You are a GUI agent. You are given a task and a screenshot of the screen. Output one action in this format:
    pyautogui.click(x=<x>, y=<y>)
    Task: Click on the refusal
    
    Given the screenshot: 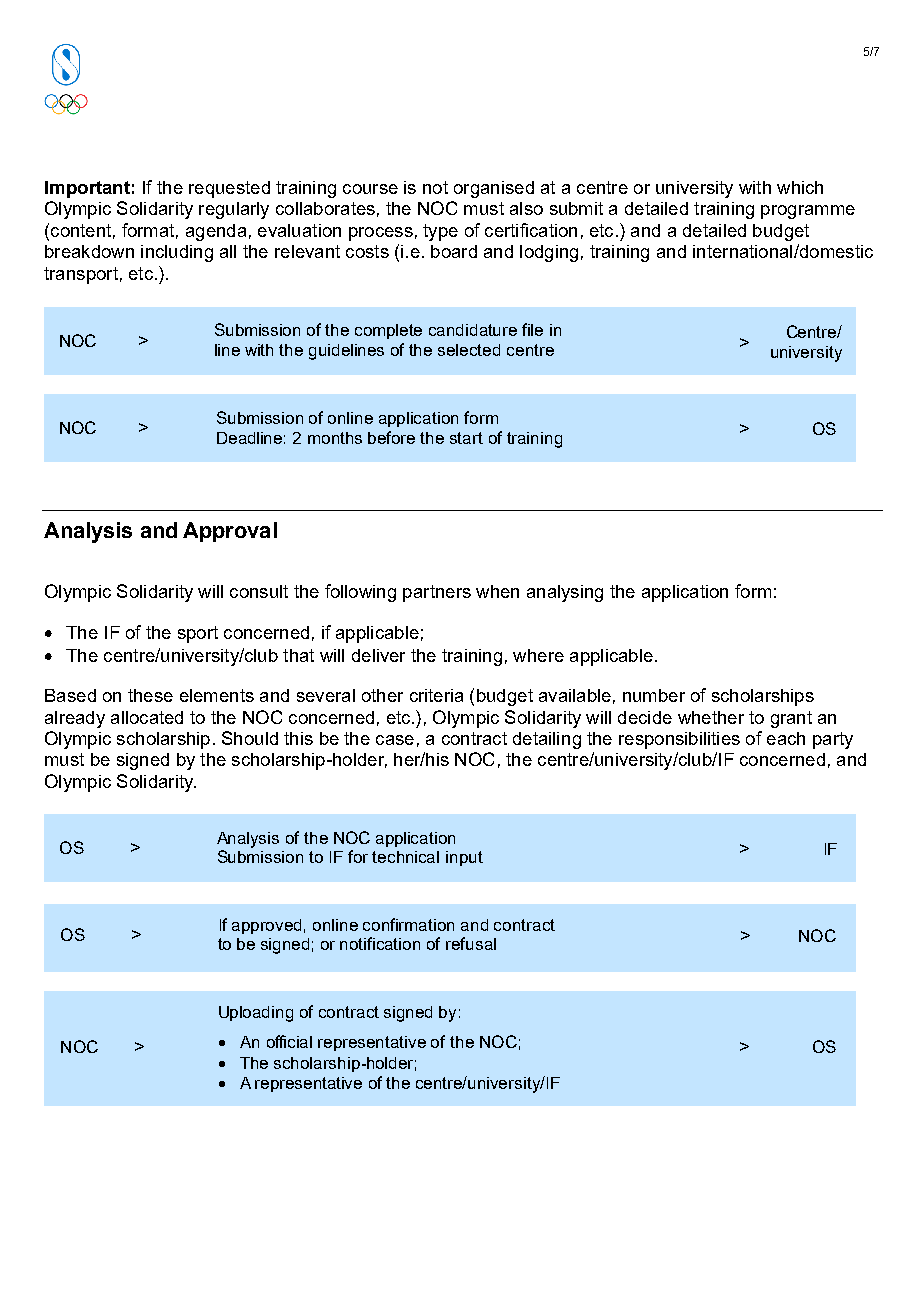 What is the action you would take?
    pyautogui.click(x=471, y=943)
